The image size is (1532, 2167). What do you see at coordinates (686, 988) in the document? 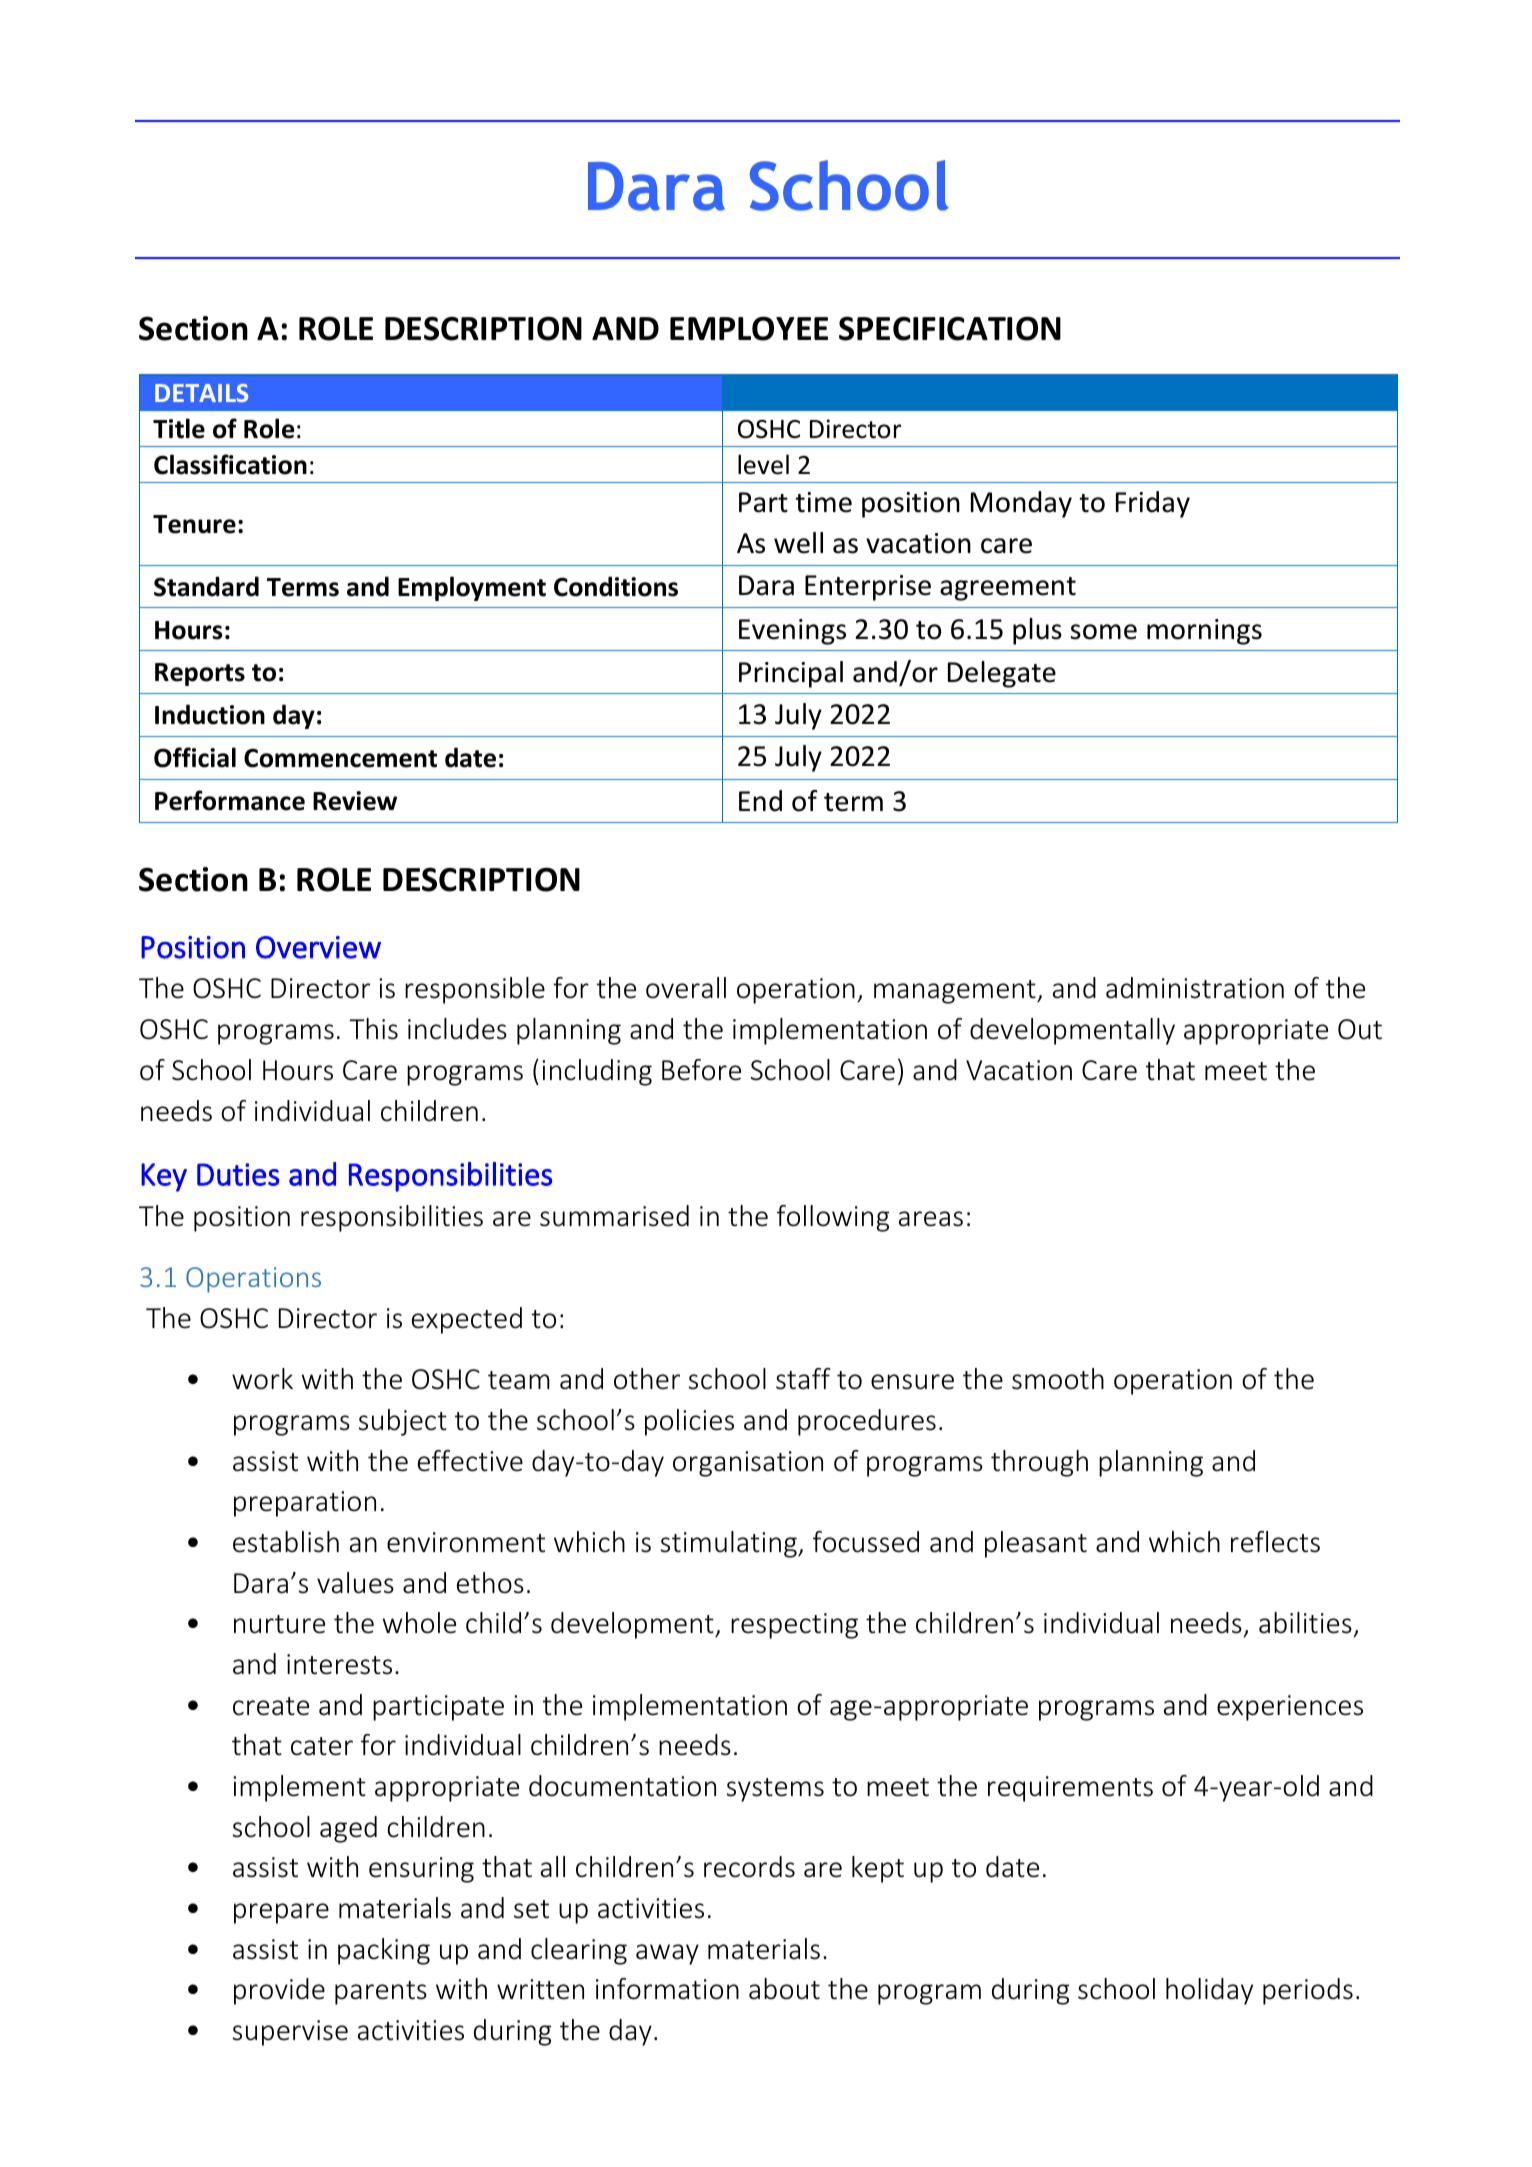
I see `overall` at bounding box center [686, 988].
